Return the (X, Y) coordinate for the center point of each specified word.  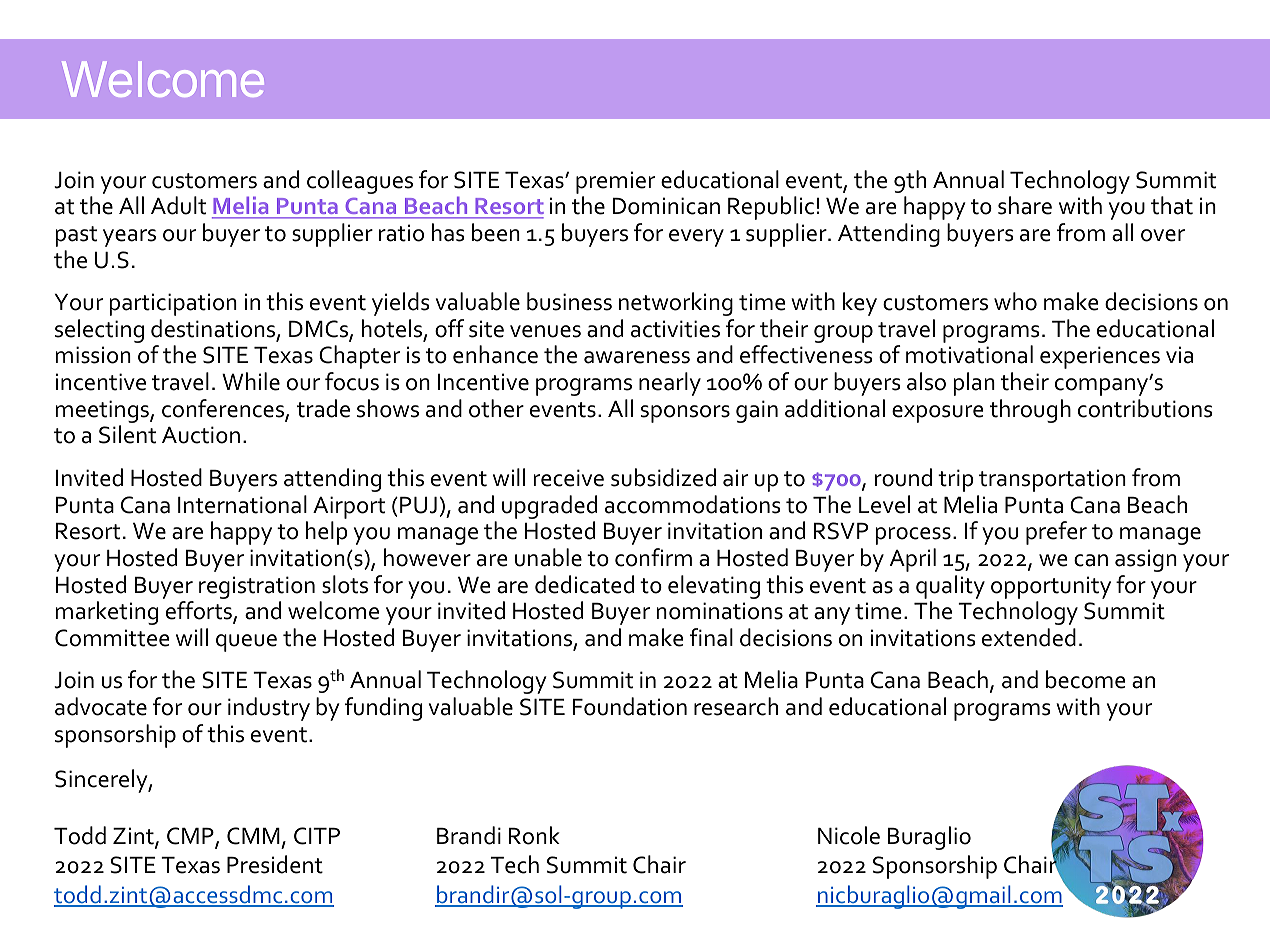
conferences (224, 409)
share (1025, 205)
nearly (670, 384)
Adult (178, 205)
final (711, 637)
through (1030, 411)
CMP (191, 837)
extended (1029, 637)
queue (246, 643)
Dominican (666, 206)
